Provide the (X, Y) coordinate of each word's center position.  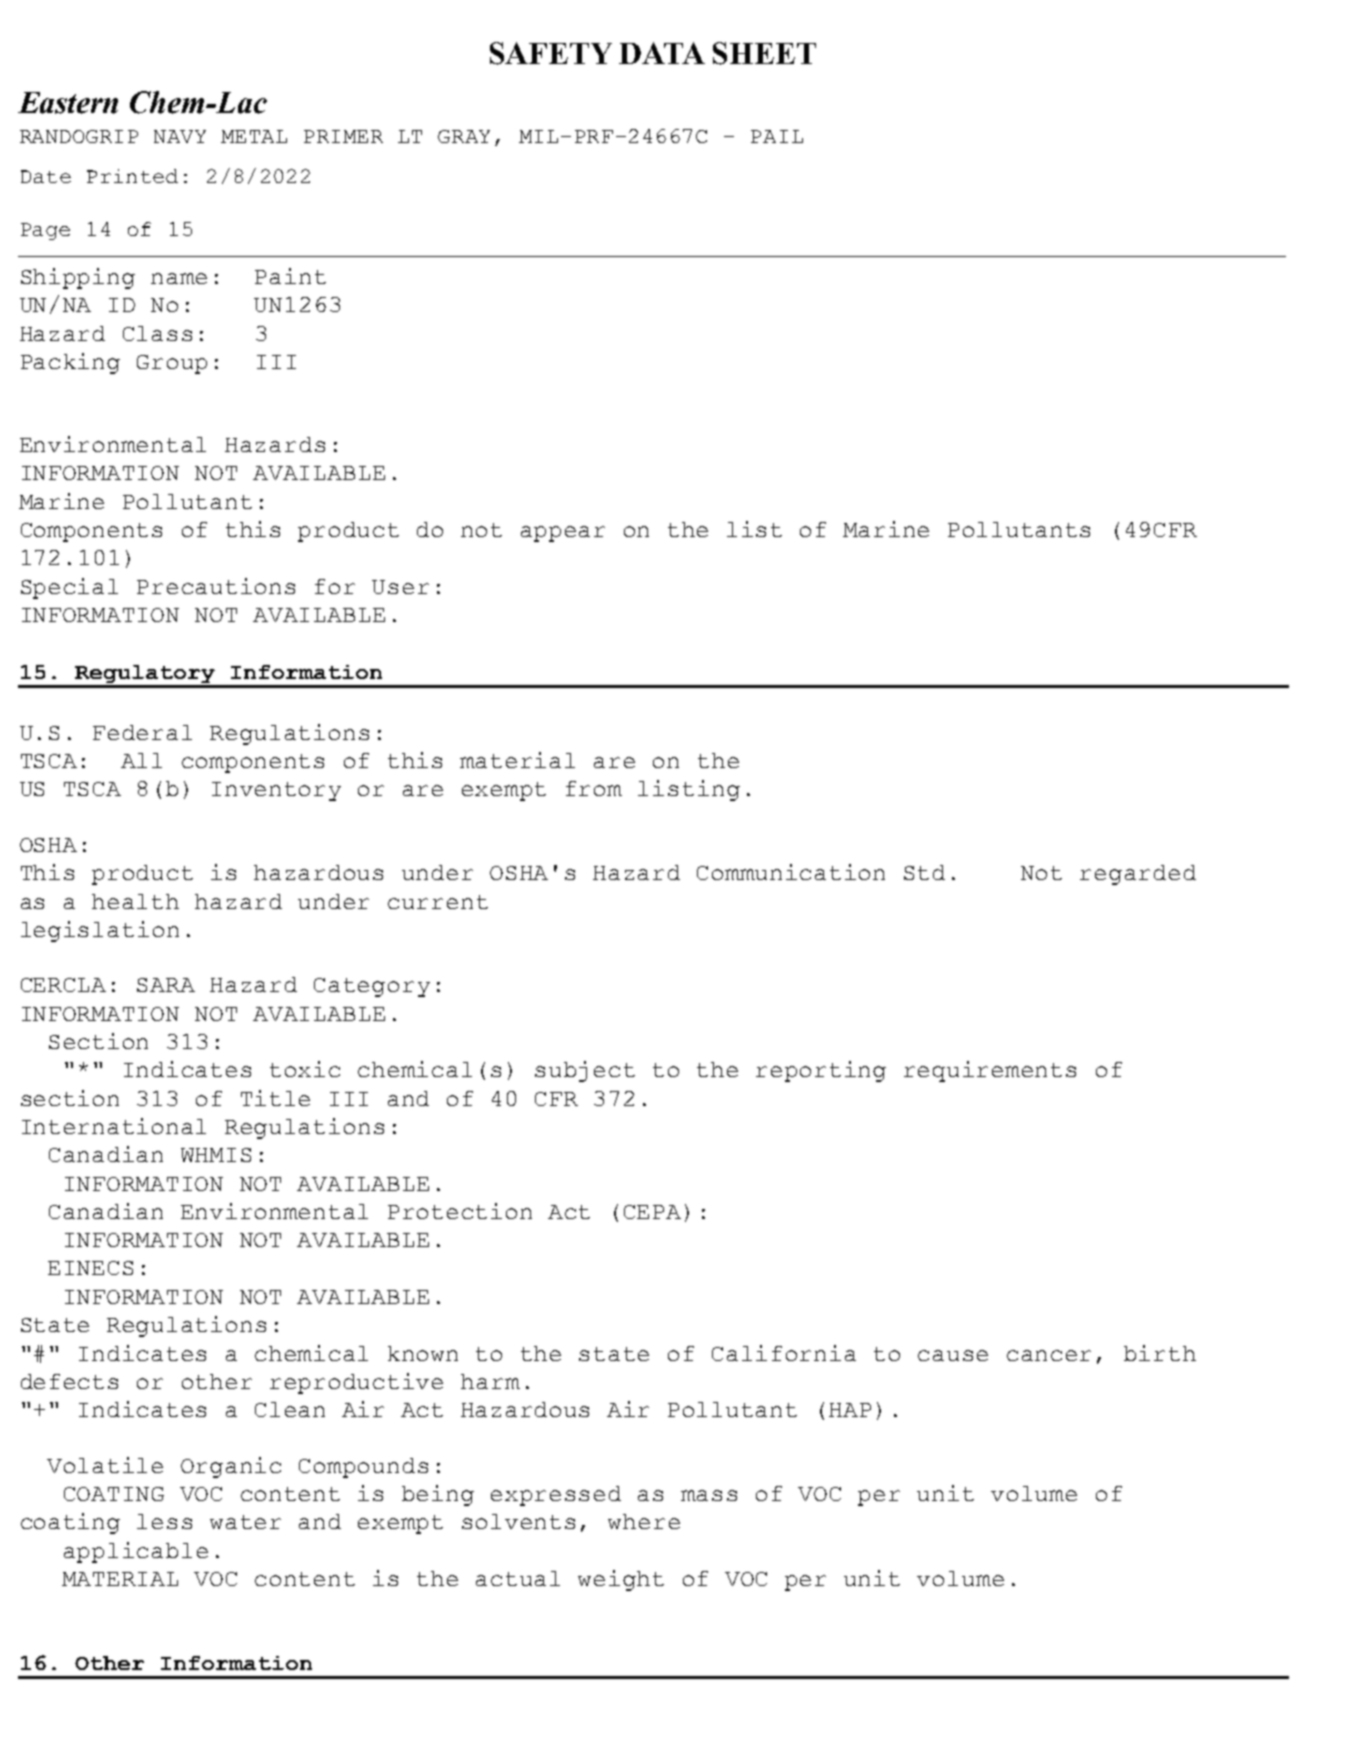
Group (172, 364)
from (594, 788)
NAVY (180, 136)
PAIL (777, 136)
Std (924, 872)
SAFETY (551, 53)
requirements (990, 1071)
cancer (1049, 1355)
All (141, 760)
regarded (1138, 875)
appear (563, 534)
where (644, 1521)
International (114, 1126)
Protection (460, 1211)
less (164, 1521)
